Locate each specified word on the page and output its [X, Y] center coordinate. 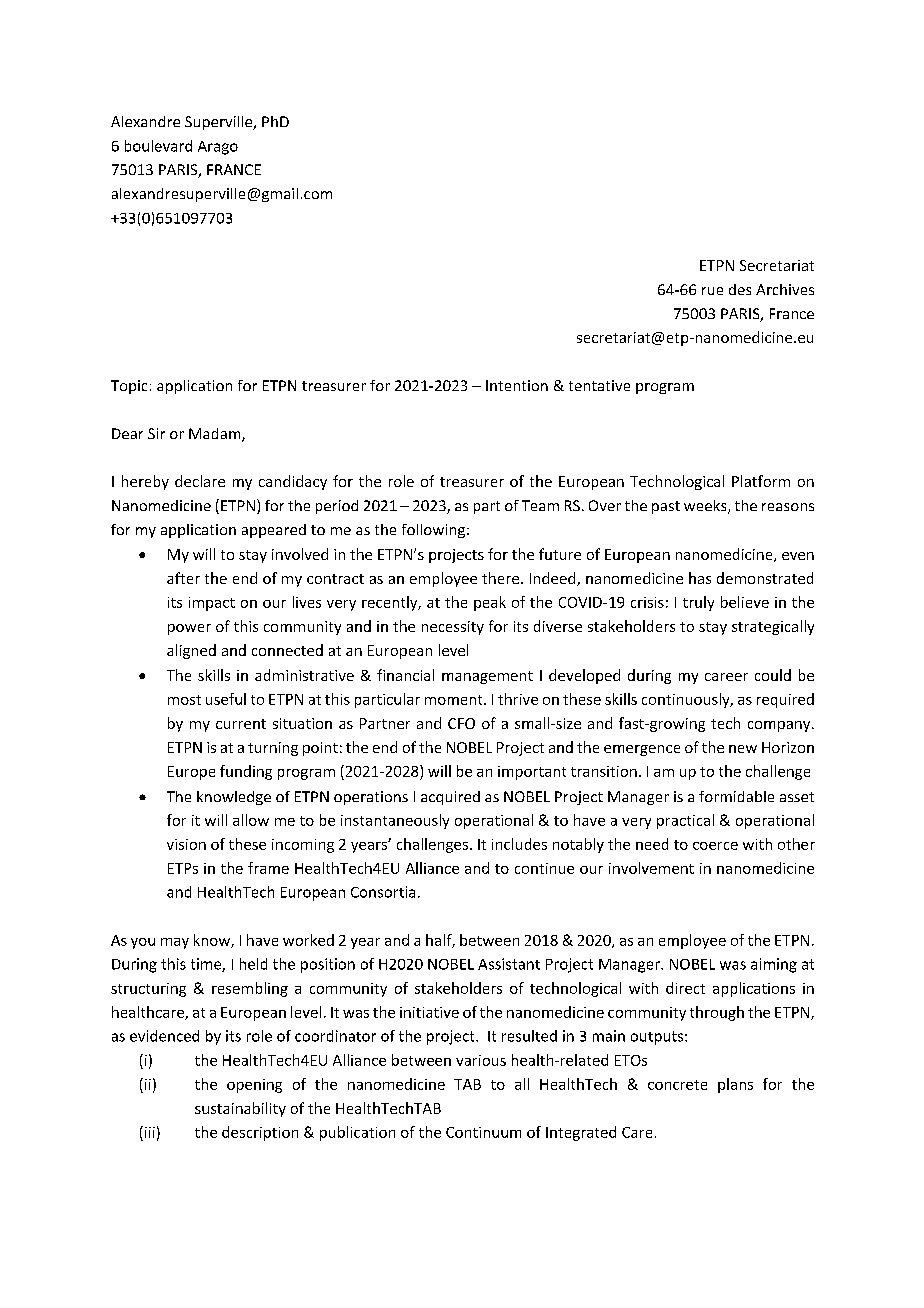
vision [186, 844]
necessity [453, 628]
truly [698, 603]
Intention [517, 385]
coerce [715, 846]
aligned [191, 651]
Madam [216, 435]
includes [519, 844]
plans [735, 1085]
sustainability [240, 1109]
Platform [761, 481]
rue [712, 291]
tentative [599, 385]
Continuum [483, 1132]
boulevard [158, 146]
